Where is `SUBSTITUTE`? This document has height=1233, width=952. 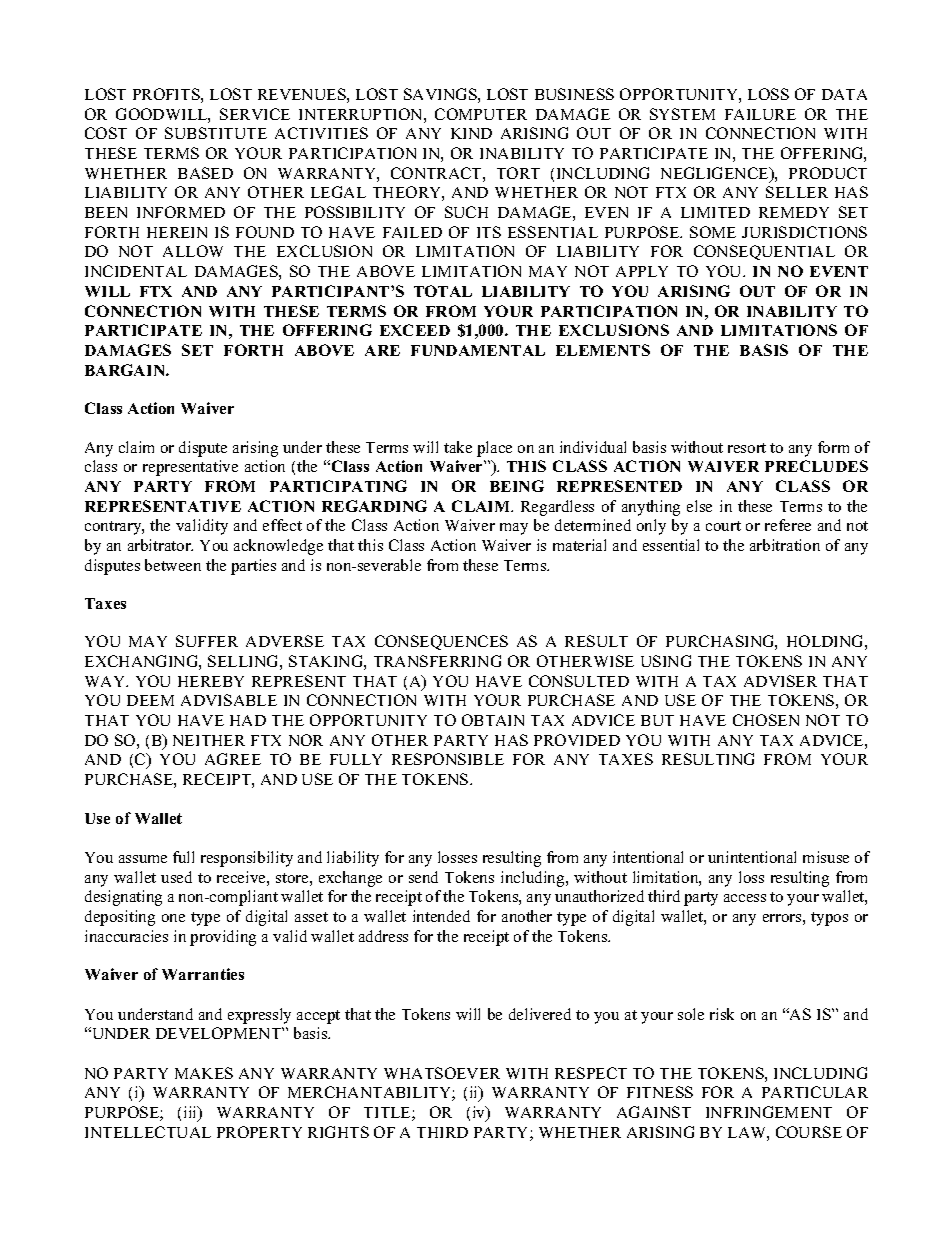 SUBSTITUTE is located at coordinates (216, 133).
